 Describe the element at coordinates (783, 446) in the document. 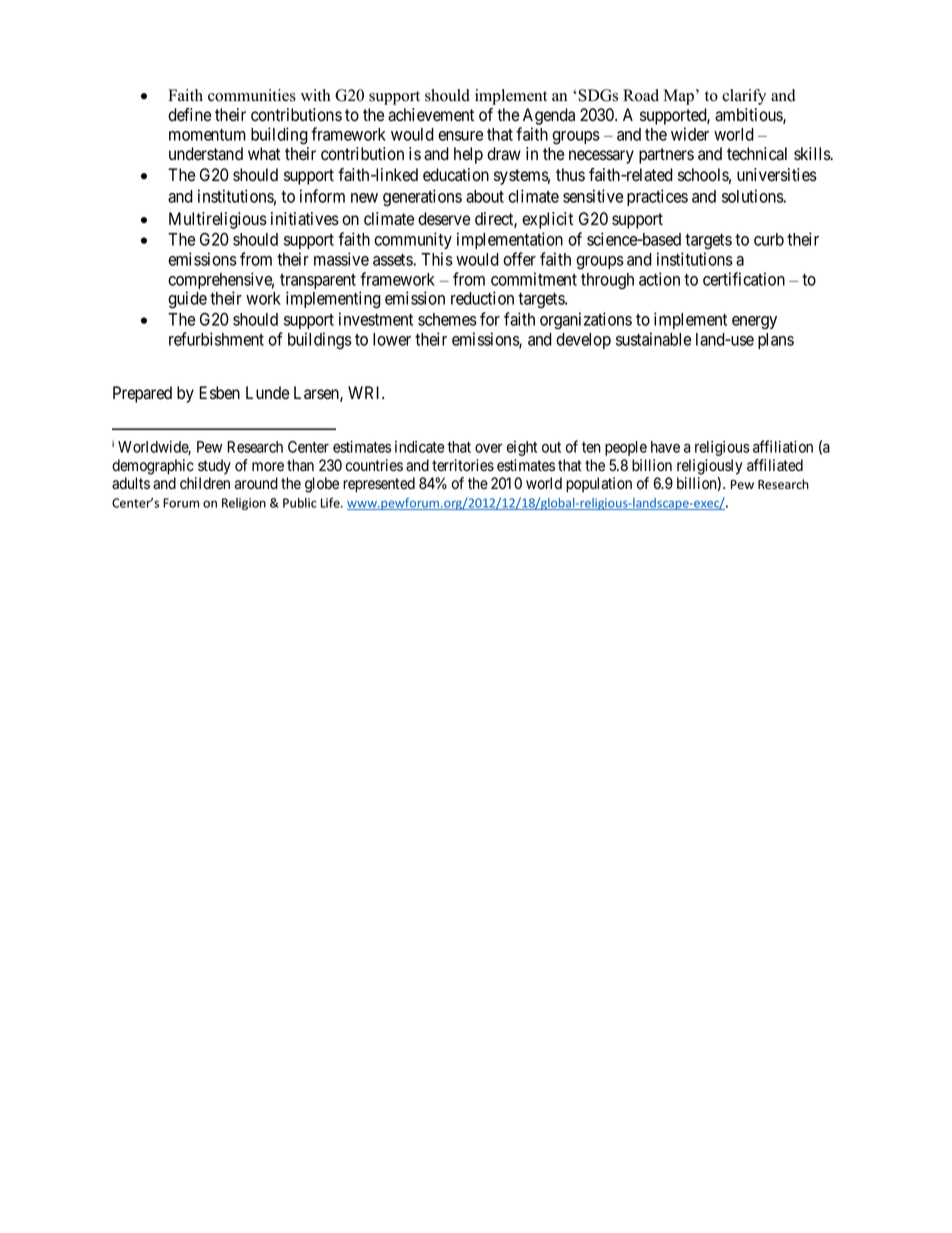

I see `affiliation` at that location.
